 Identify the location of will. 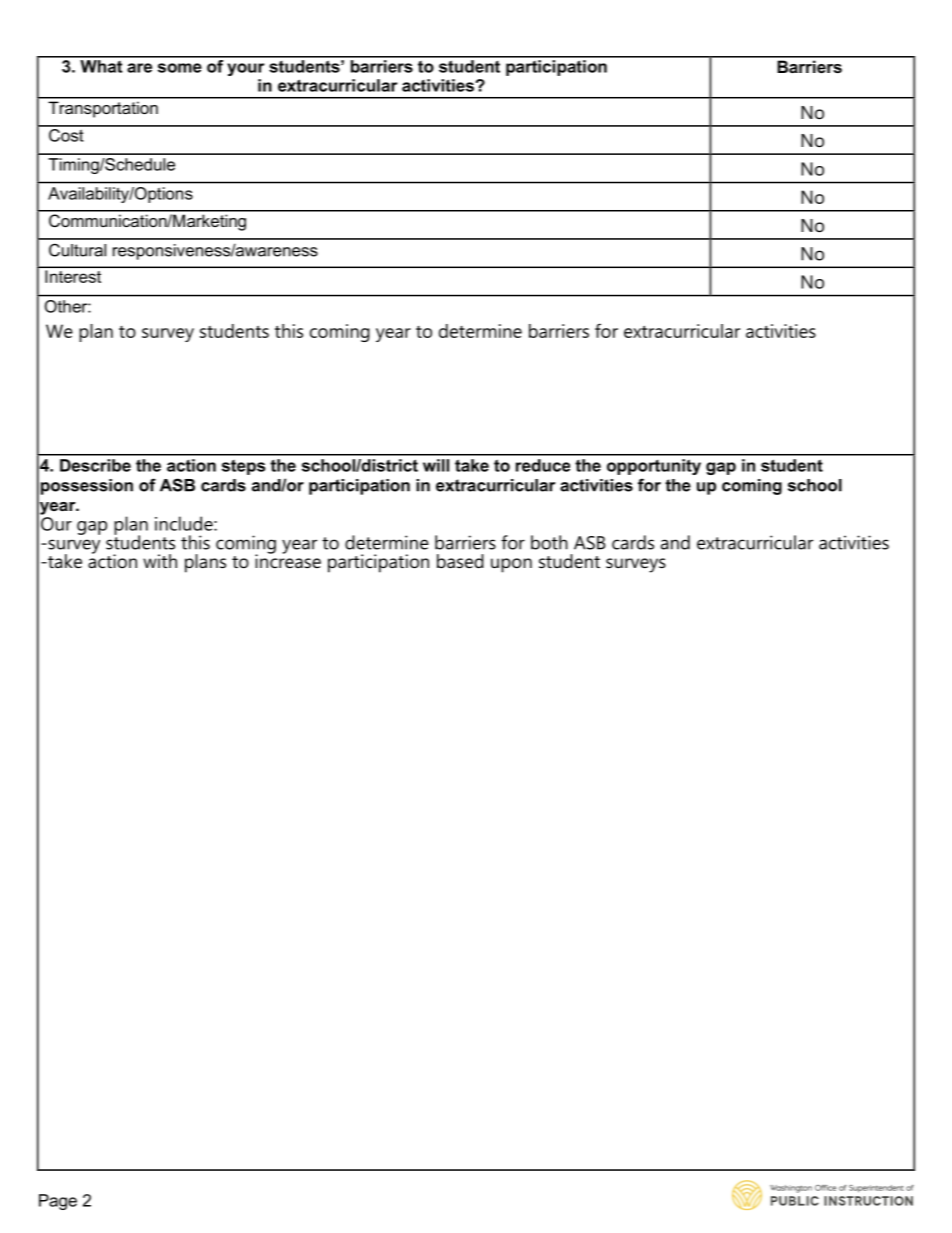
(436, 465).
